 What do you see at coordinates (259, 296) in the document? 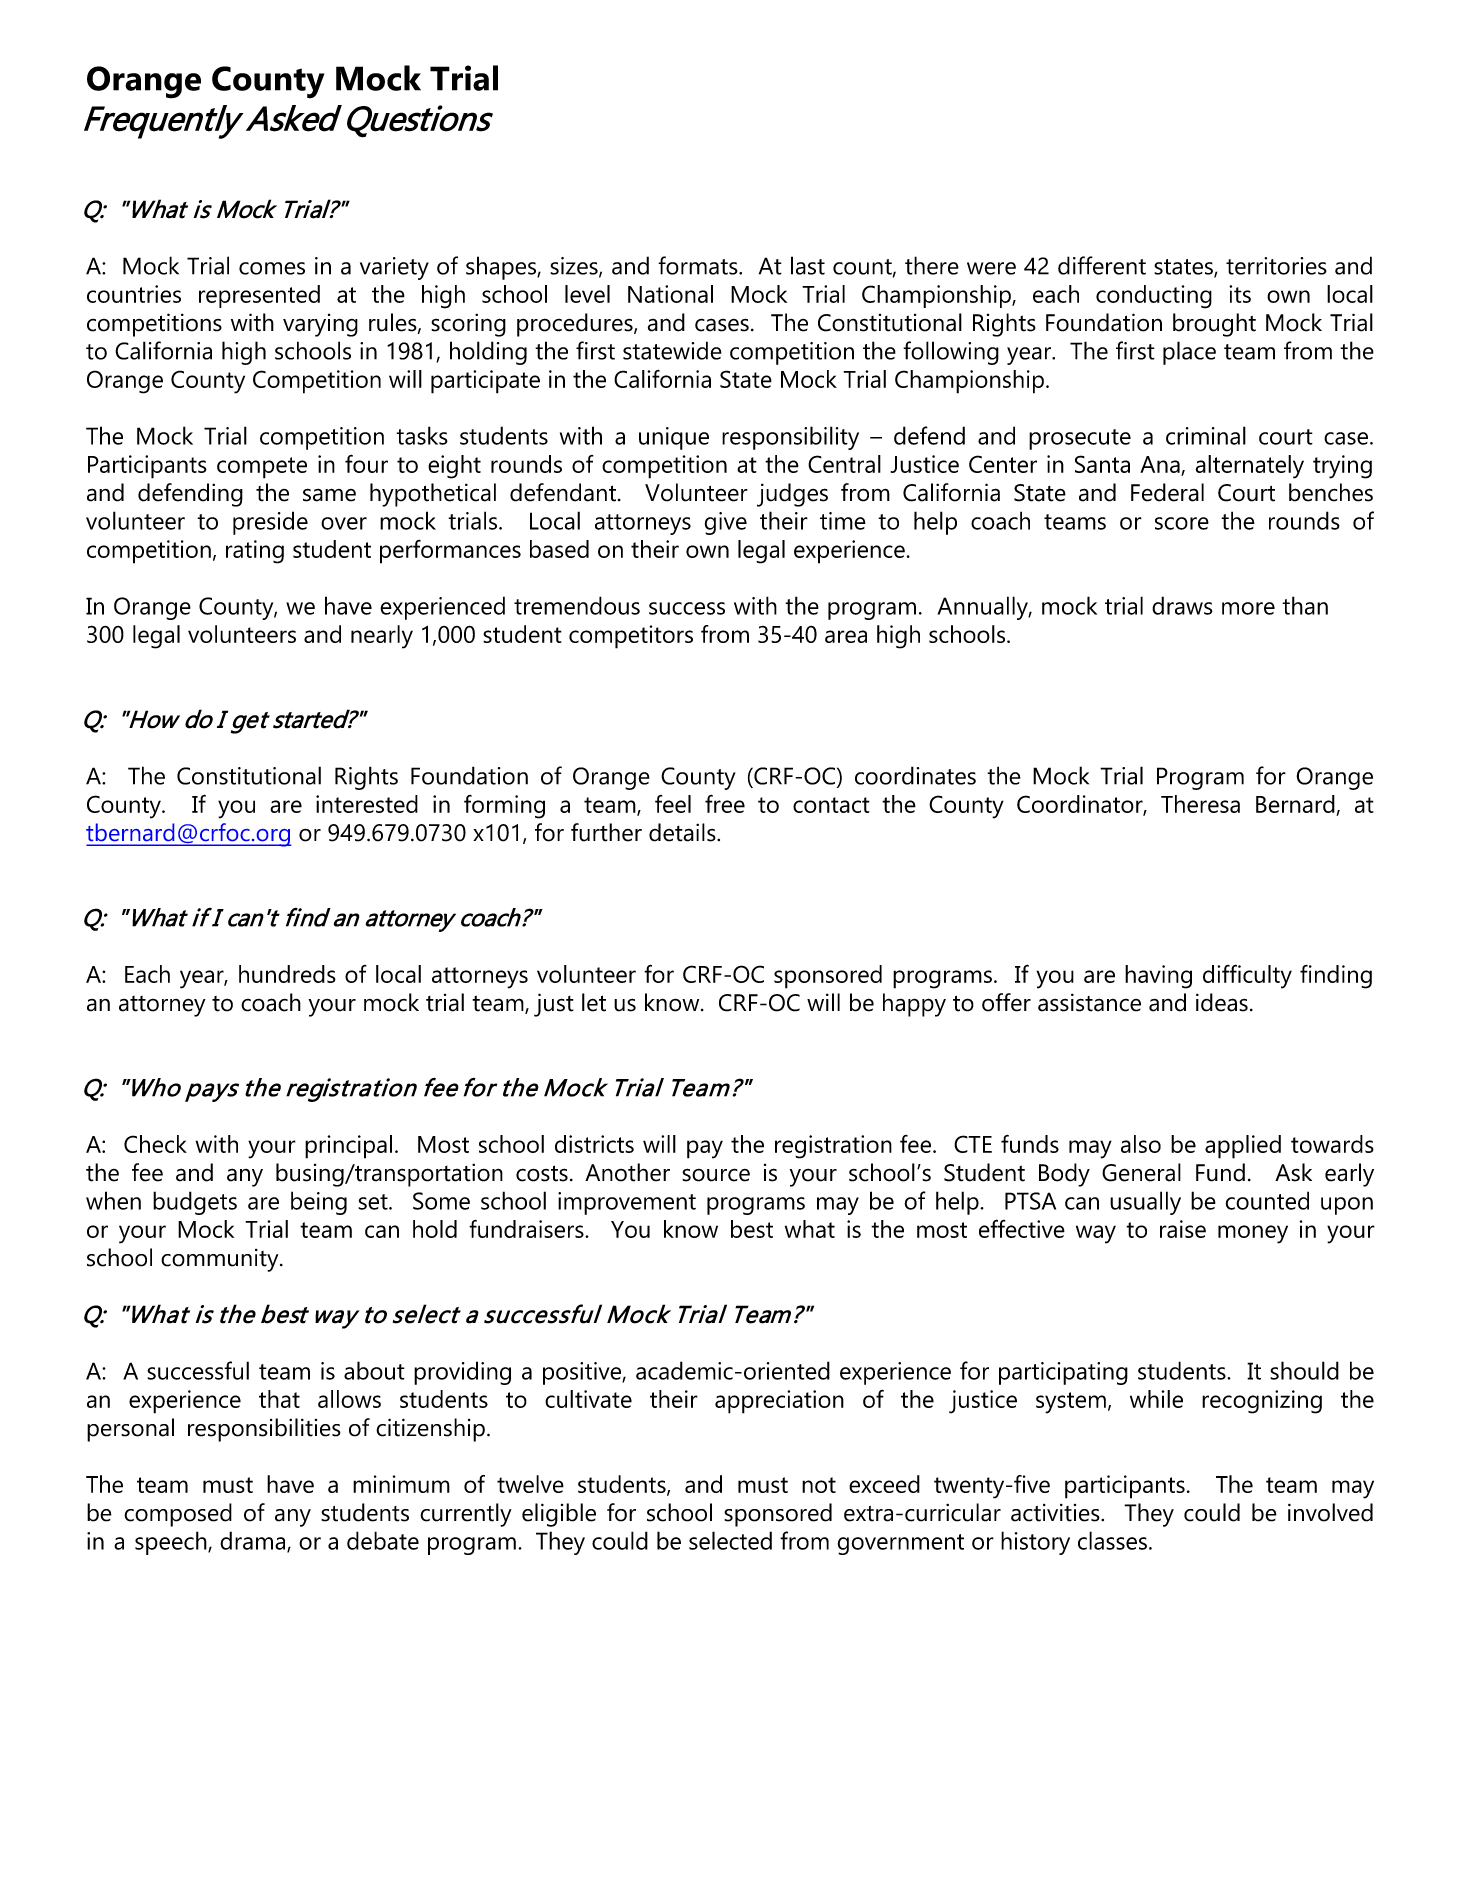
I see `represented` at bounding box center [259, 296].
